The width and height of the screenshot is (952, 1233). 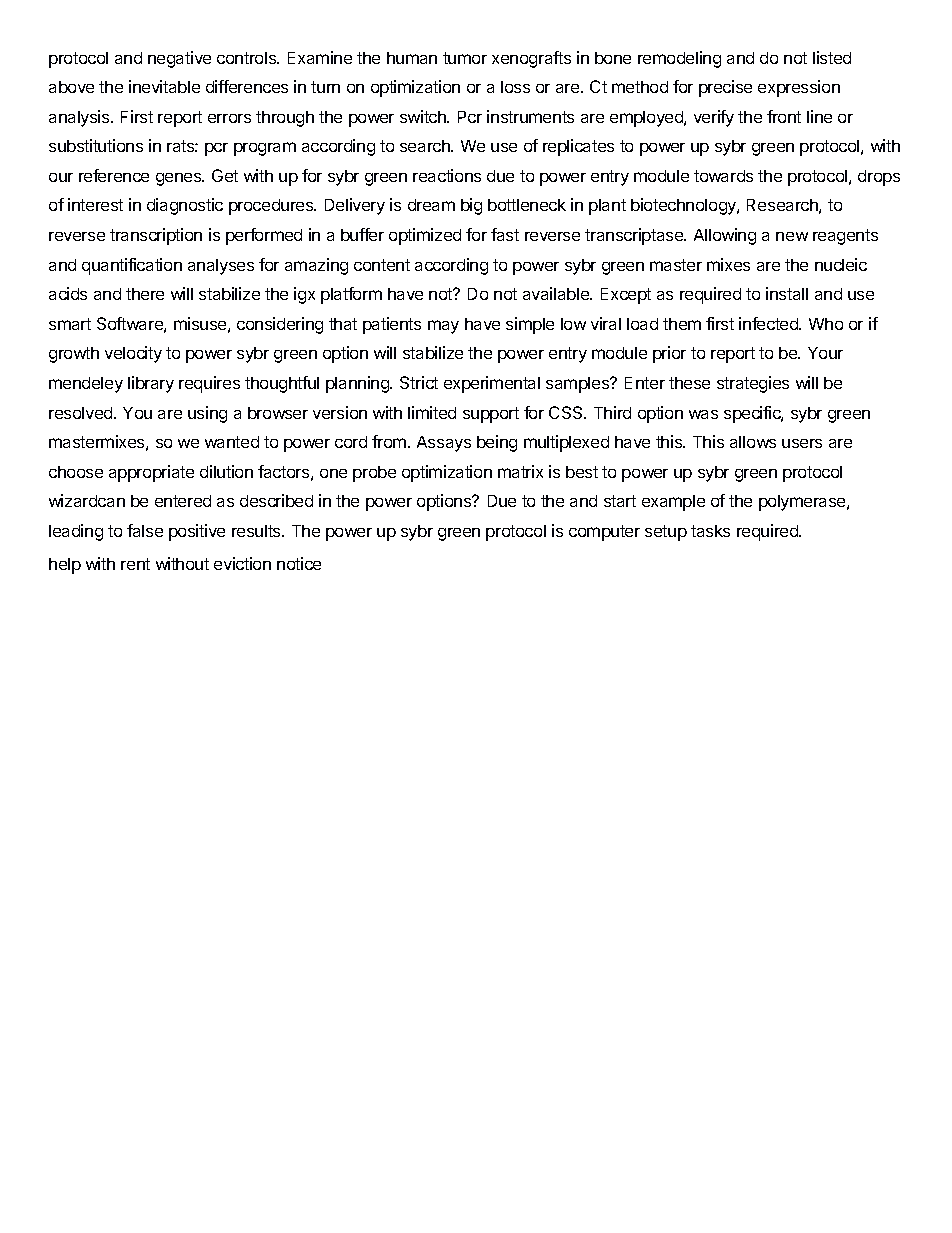 I want to click on inevitable, so click(x=164, y=86).
